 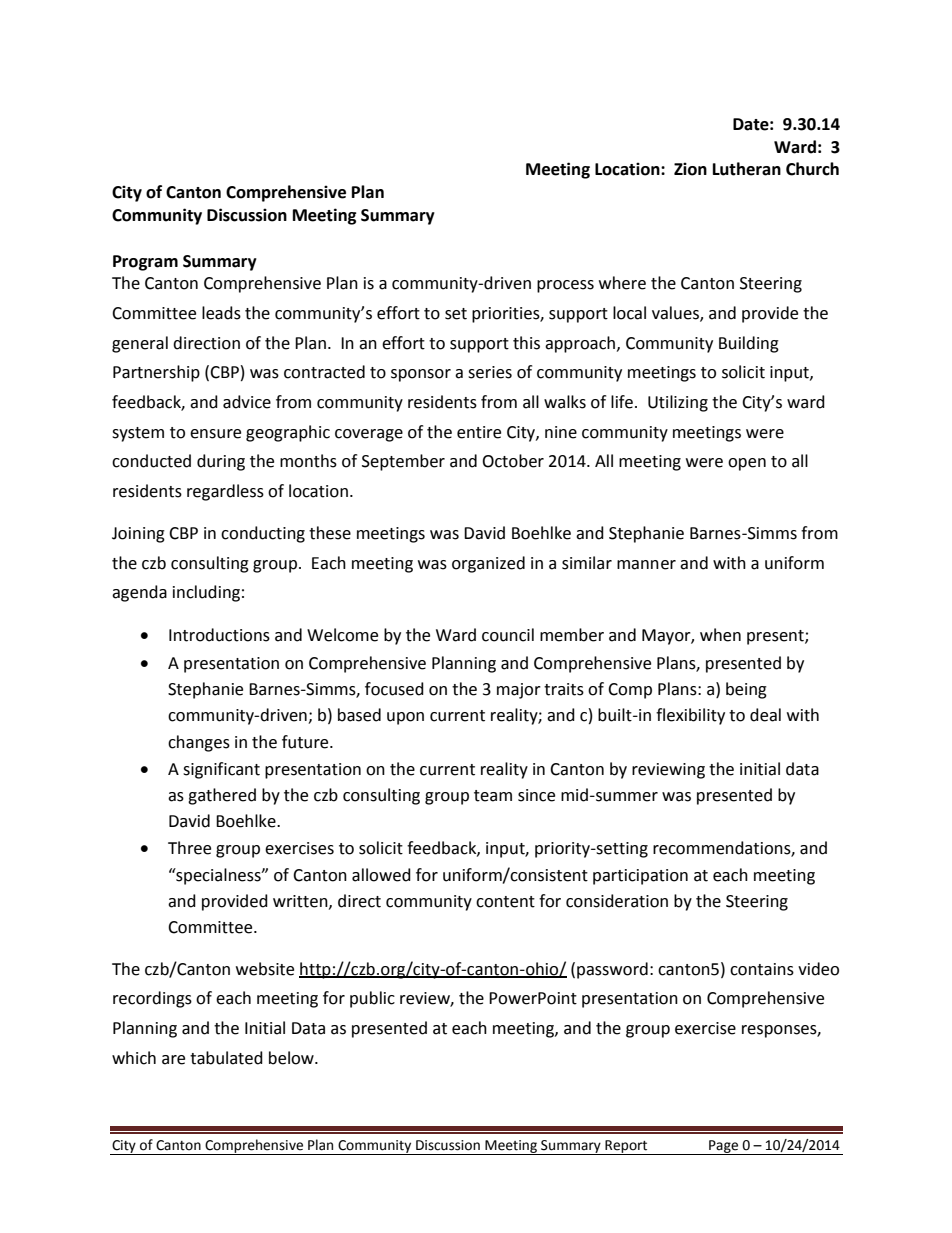 What do you see at coordinates (513, 461) in the screenshot?
I see `October` at bounding box center [513, 461].
